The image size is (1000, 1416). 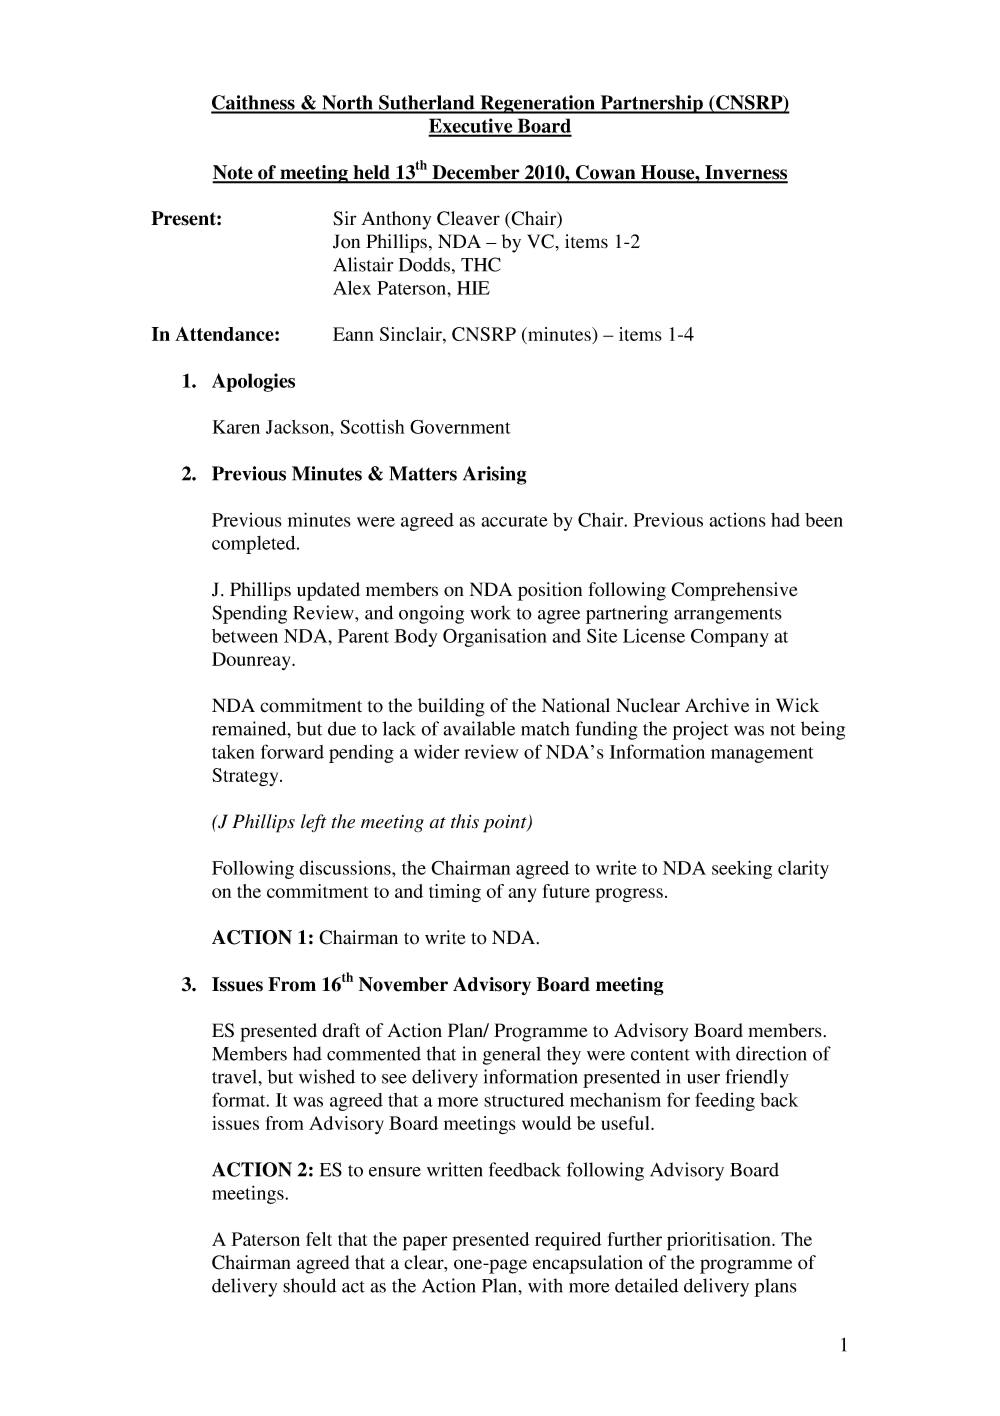 I want to click on direction, so click(x=771, y=1053).
